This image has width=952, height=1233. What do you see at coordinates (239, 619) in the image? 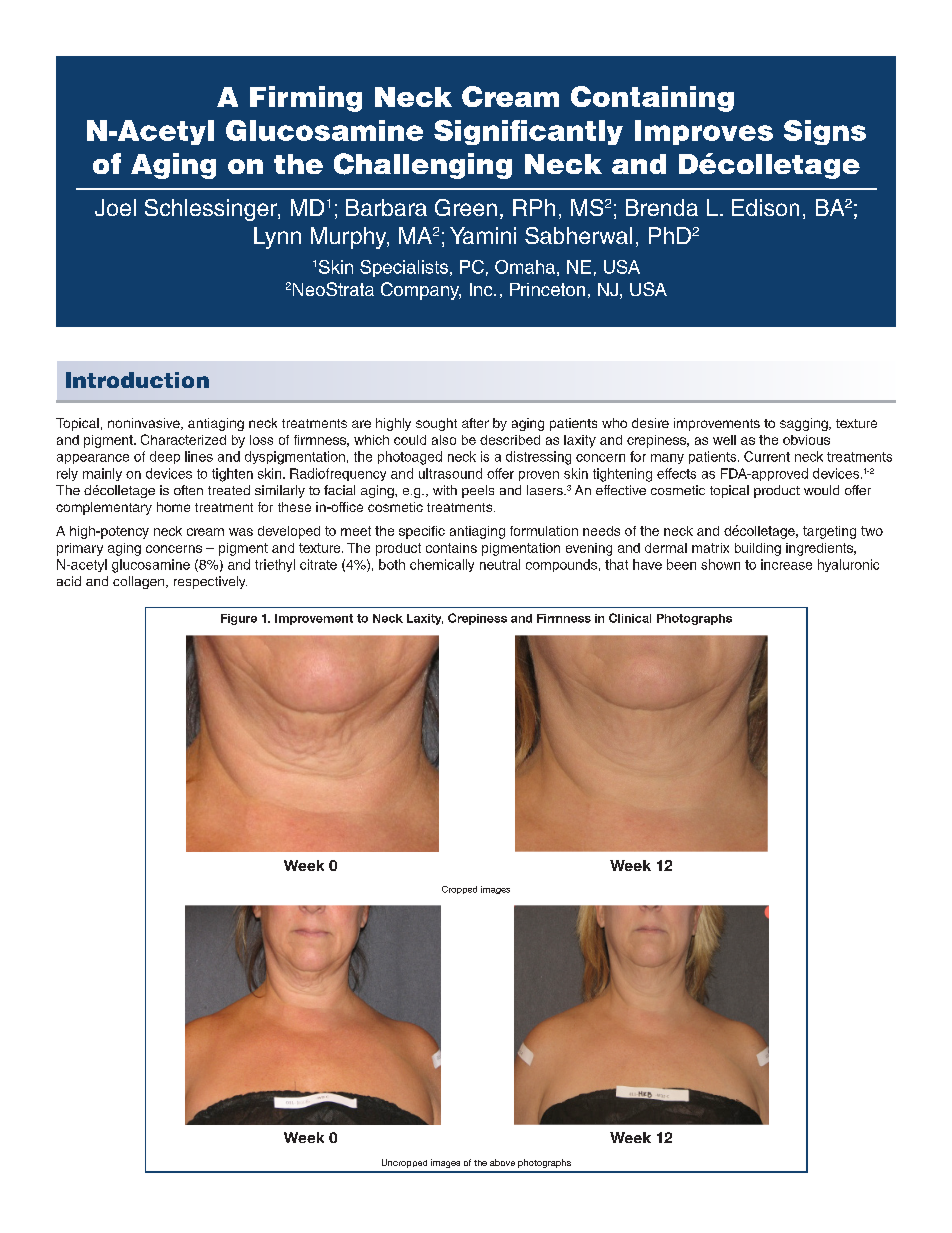
I see `Figure` at bounding box center [239, 619].
